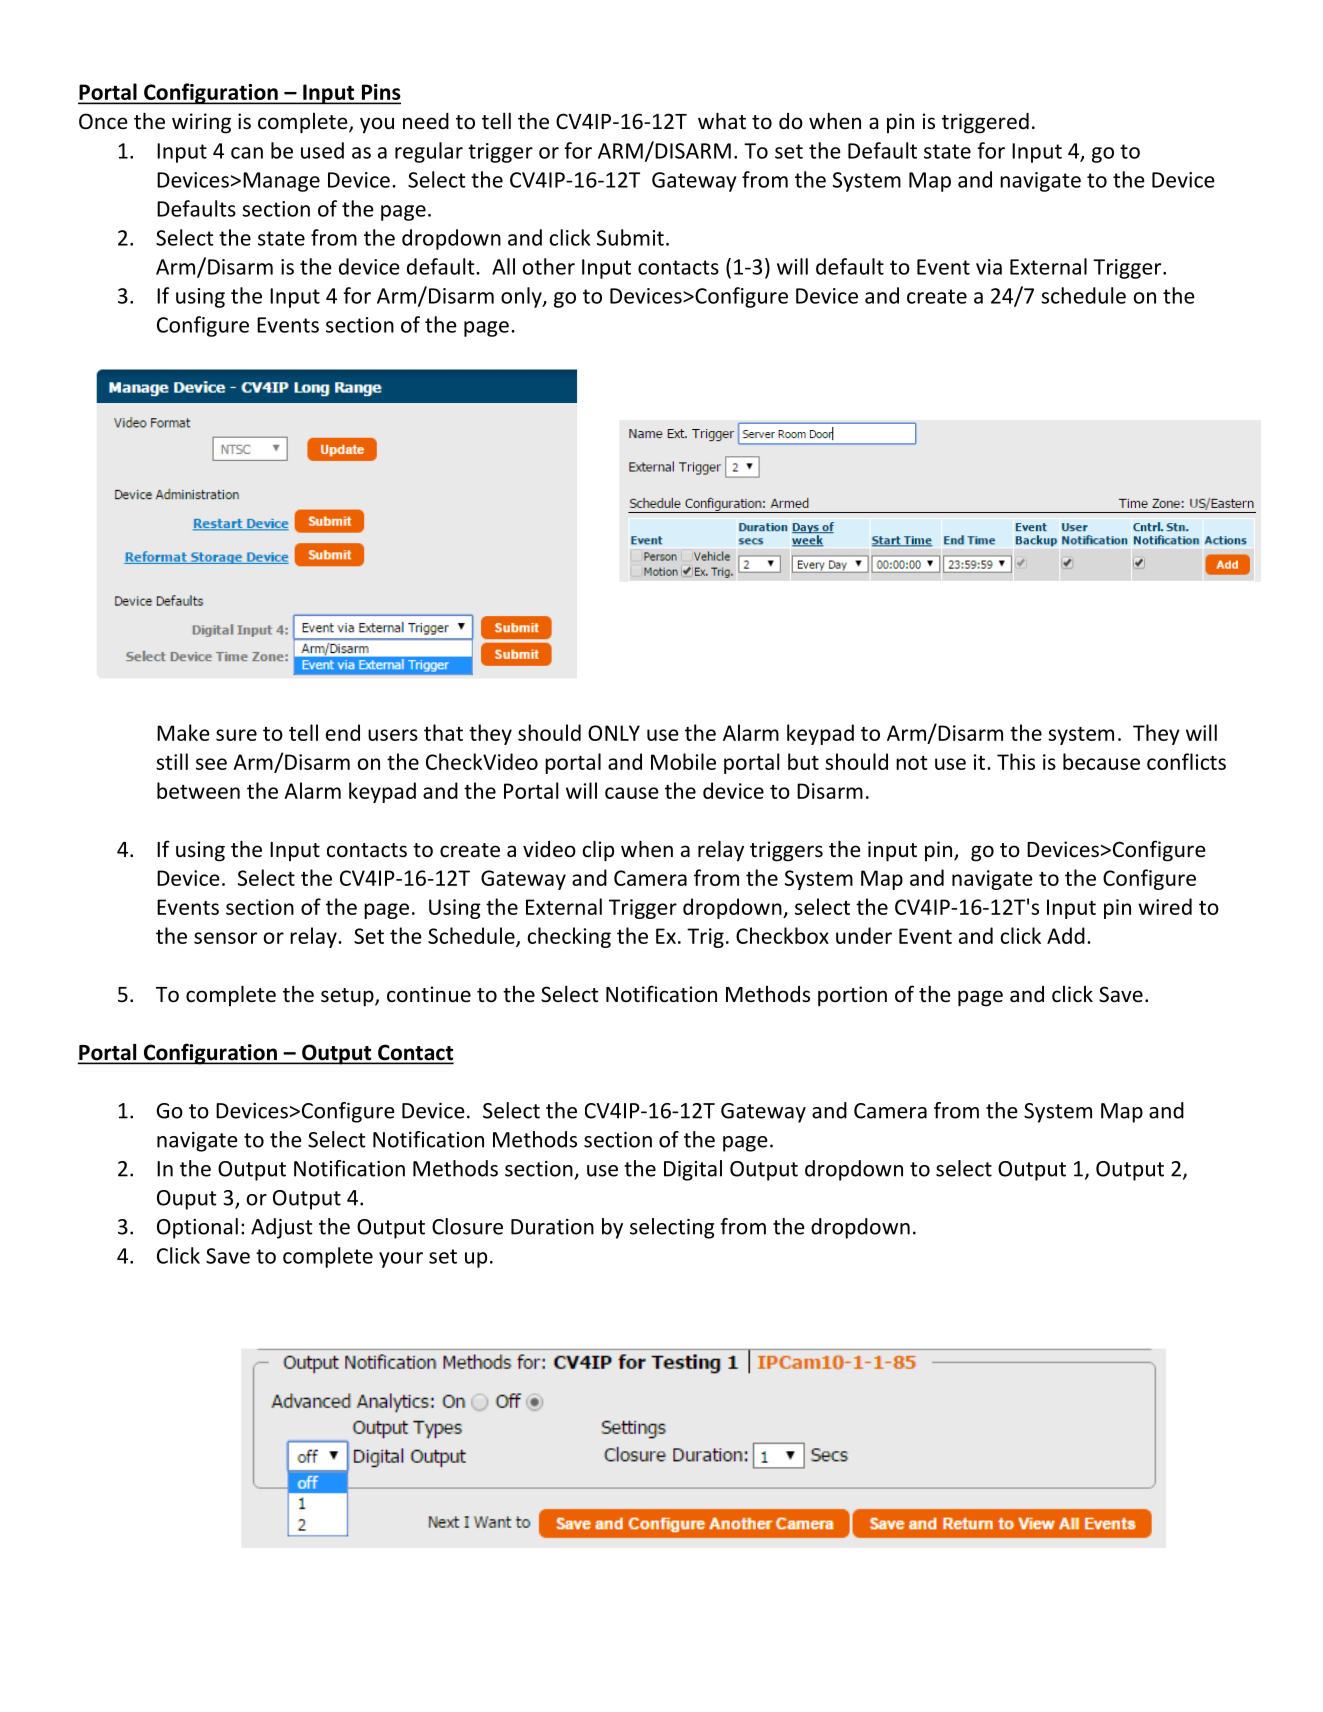 The width and height of the screenshot is (1323, 1712). Describe the element at coordinates (503, 266) in the screenshot. I see `All` at that location.
